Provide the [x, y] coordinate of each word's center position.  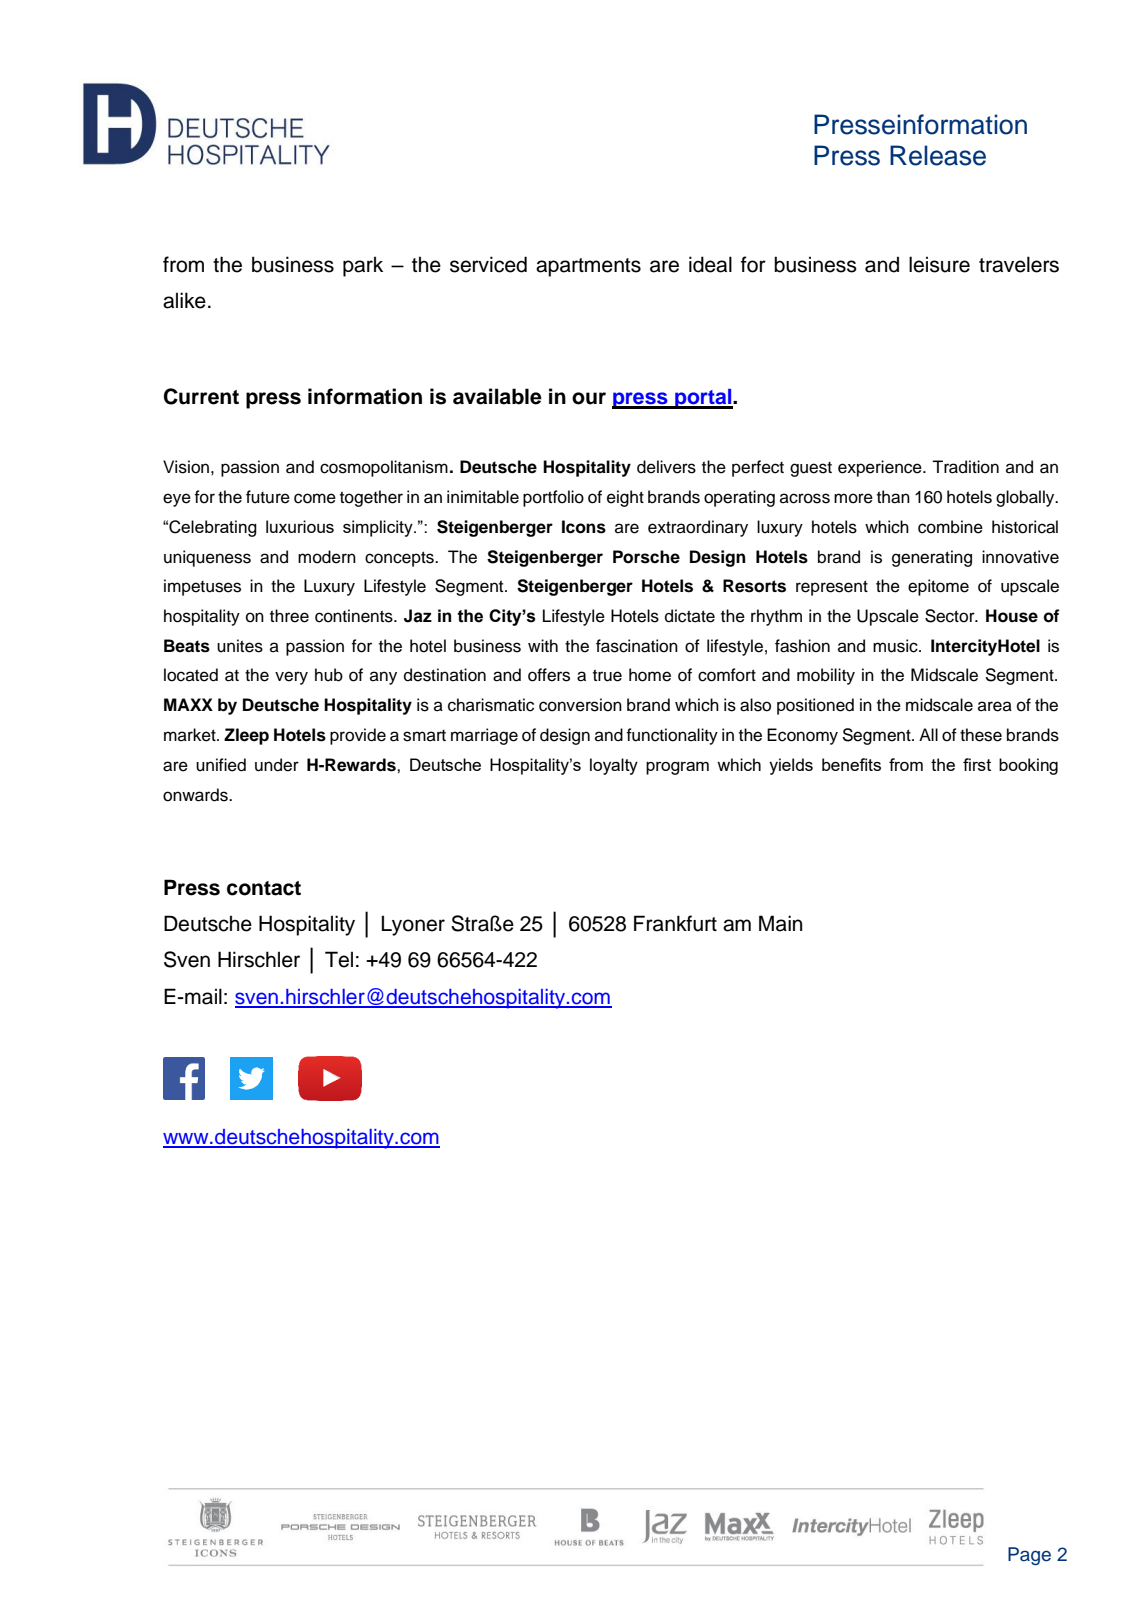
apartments [588, 267]
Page [1029, 1556]
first [977, 764]
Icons [584, 527]
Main [780, 923]
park [363, 266]
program [677, 768]
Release [938, 155]
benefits [851, 764]
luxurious [300, 526]
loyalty [614, 766]
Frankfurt [675, 923]
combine [950, 527]
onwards [196, 795]
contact [264, 888]
